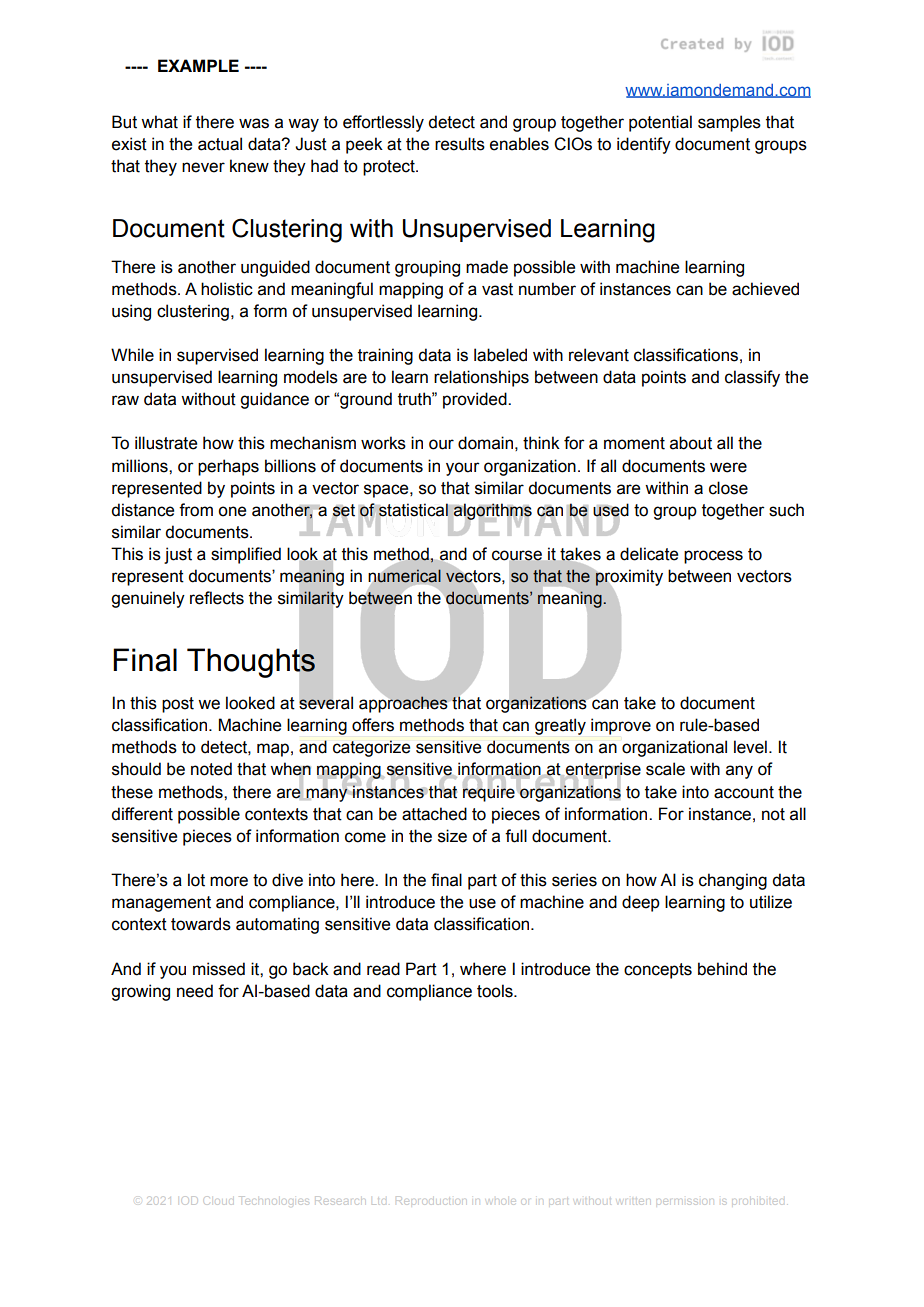  I want to click on missed, so click(219, 969).
